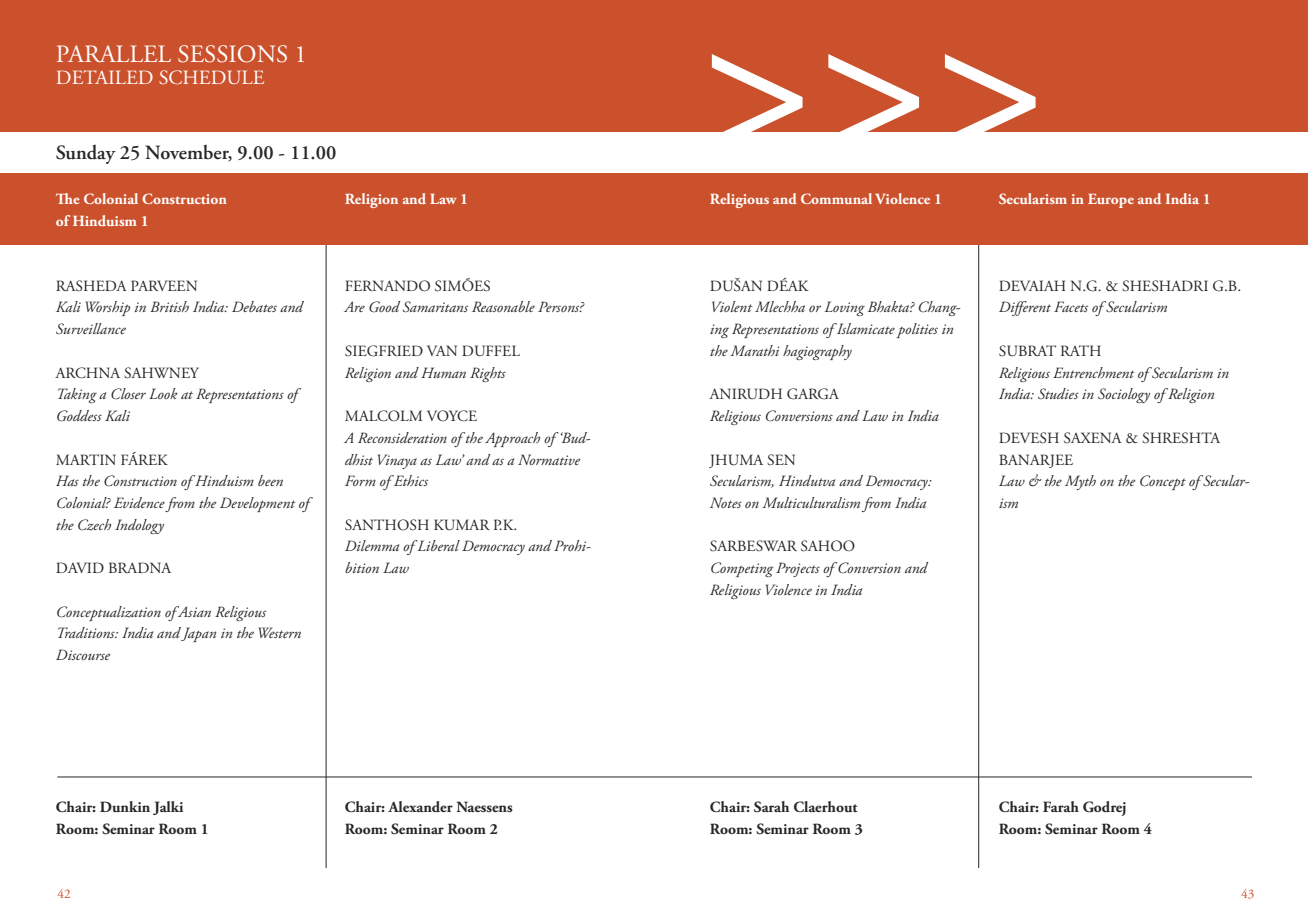  Describe the element at coordinates (1111, 201) in the page. I see `Europe` at that location.
